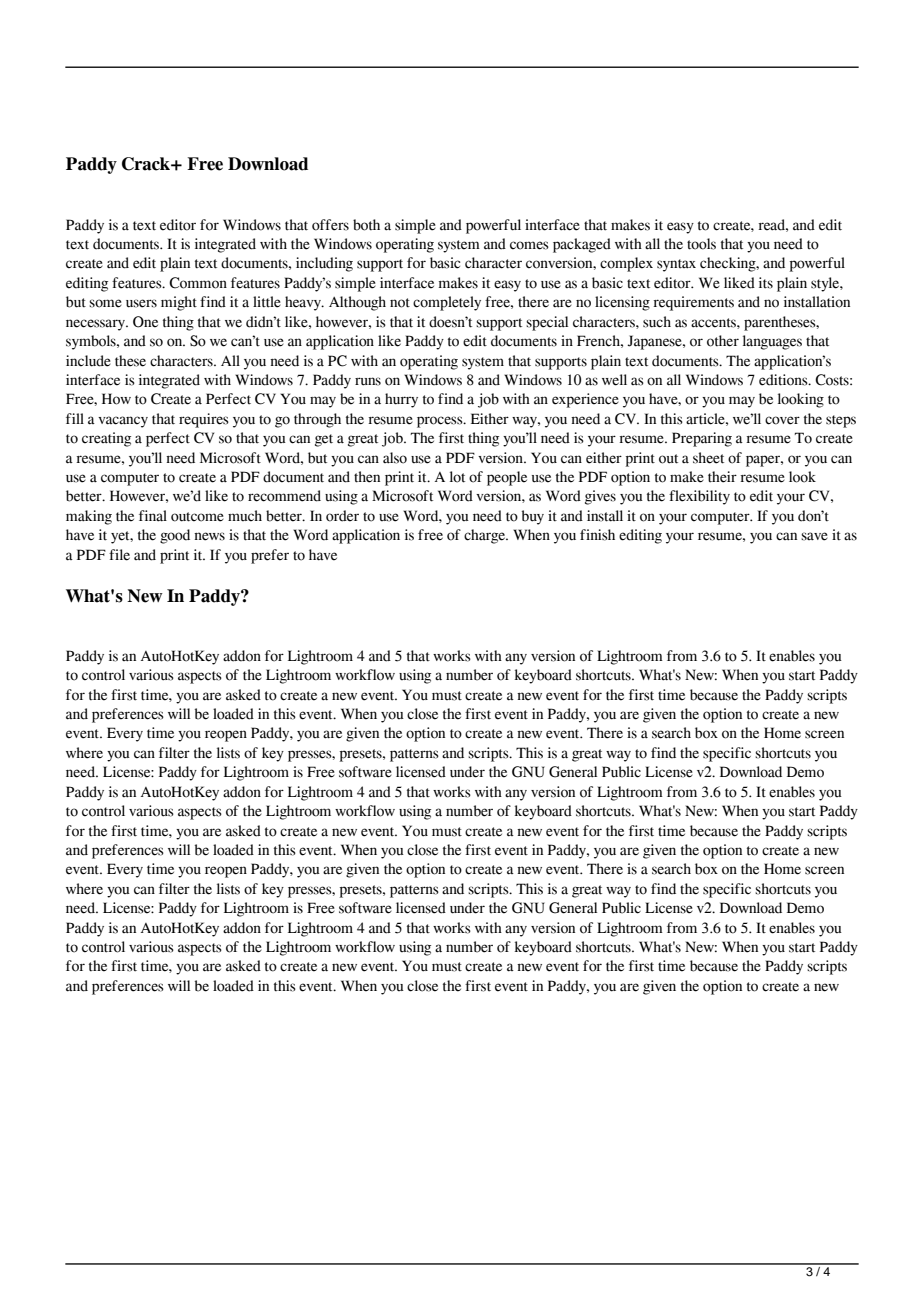 This screenshot has height=1308, width=924. I want to click on offers, so click(330, 225).
